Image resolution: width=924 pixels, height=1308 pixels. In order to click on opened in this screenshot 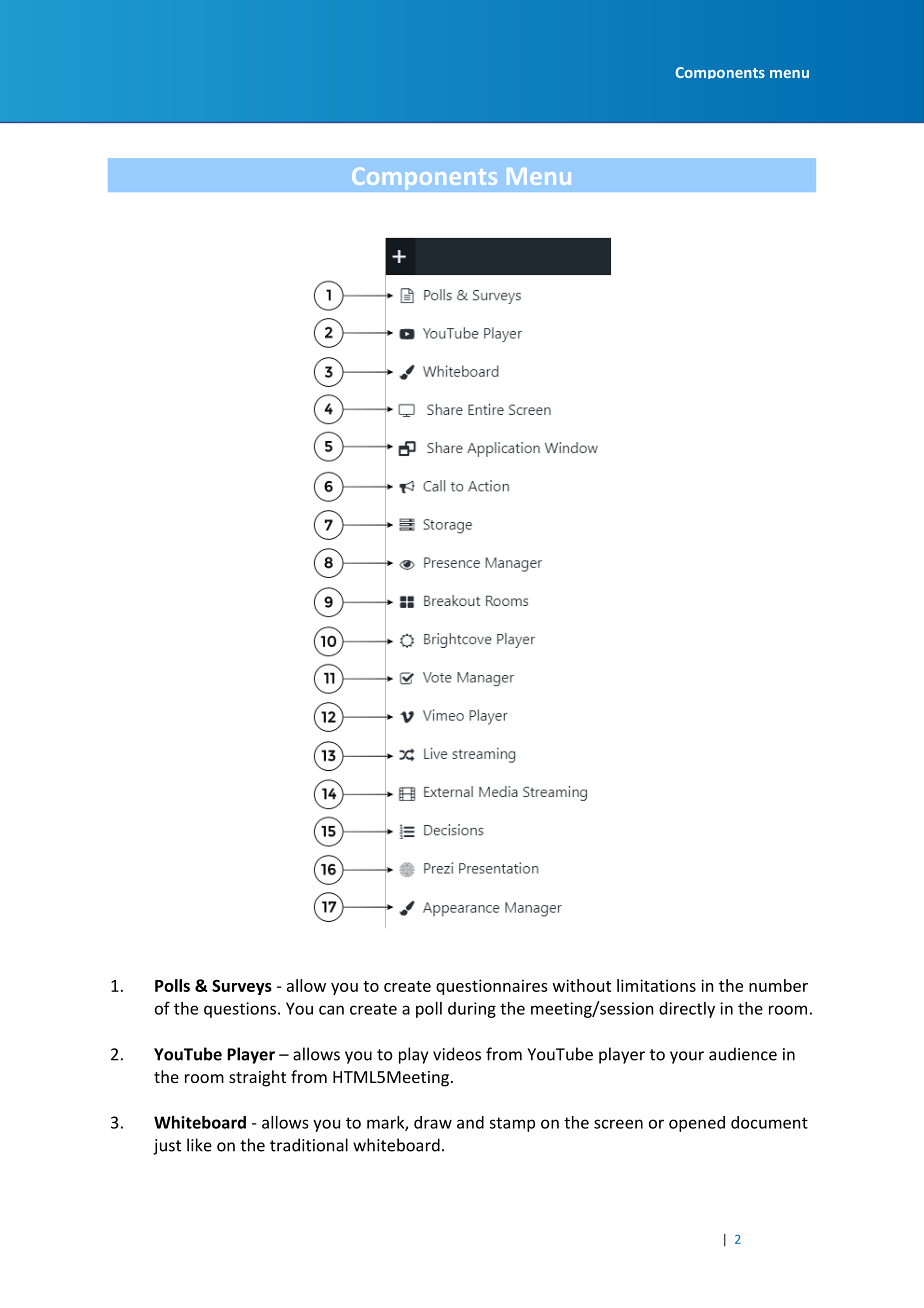, I will do `click(697, 1124)`.
